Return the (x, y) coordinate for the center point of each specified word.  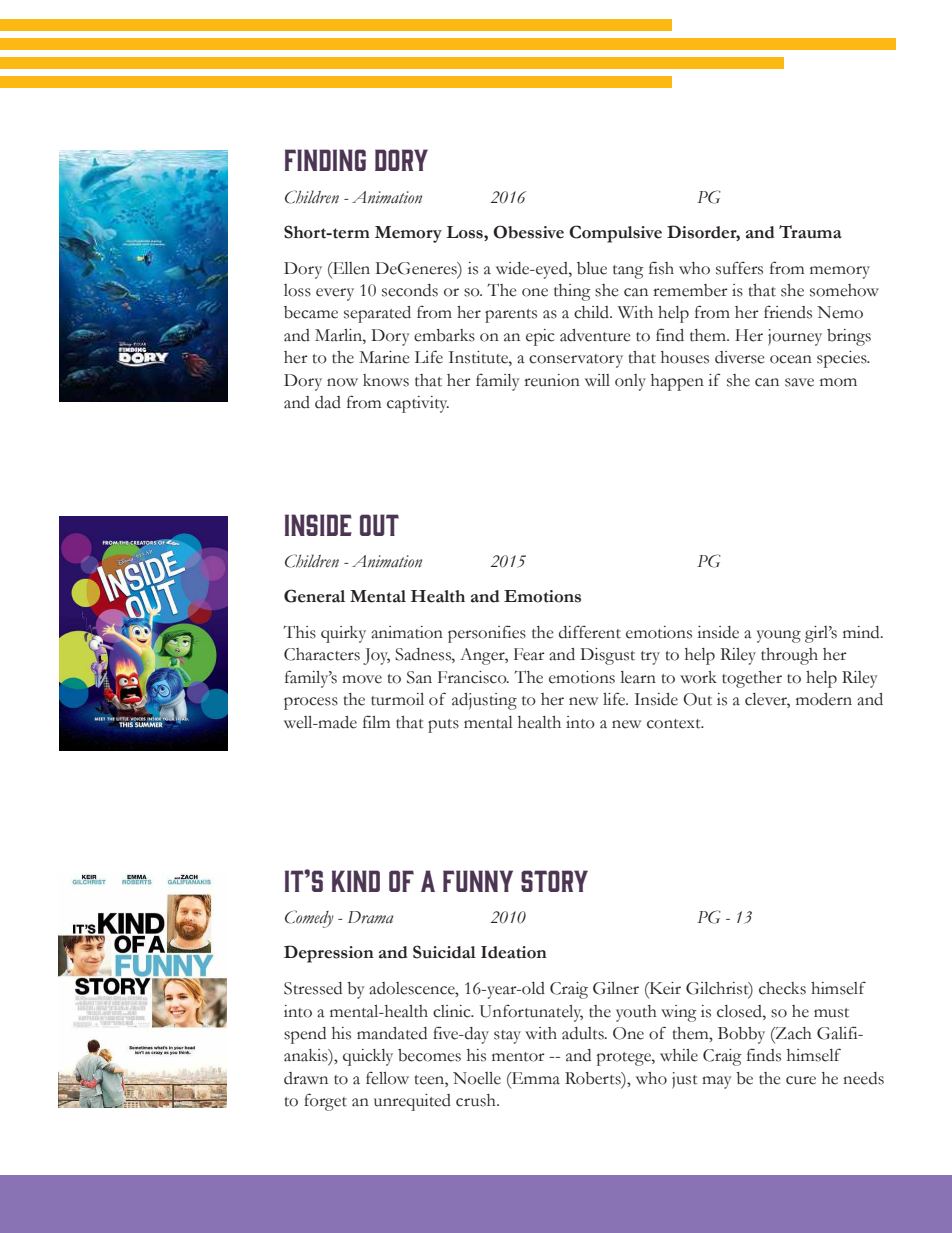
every (335, 294)
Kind (356, 881)
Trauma (810, 232)
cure (801, 1080)
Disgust (607, 656)
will (597, 380)
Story (554, 881)
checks (782, 988)
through (789, 656)
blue (592, 268)
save (799, 382)
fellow (387, 1078)
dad (328, 402)
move (362, 679)
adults (584, 1033)
